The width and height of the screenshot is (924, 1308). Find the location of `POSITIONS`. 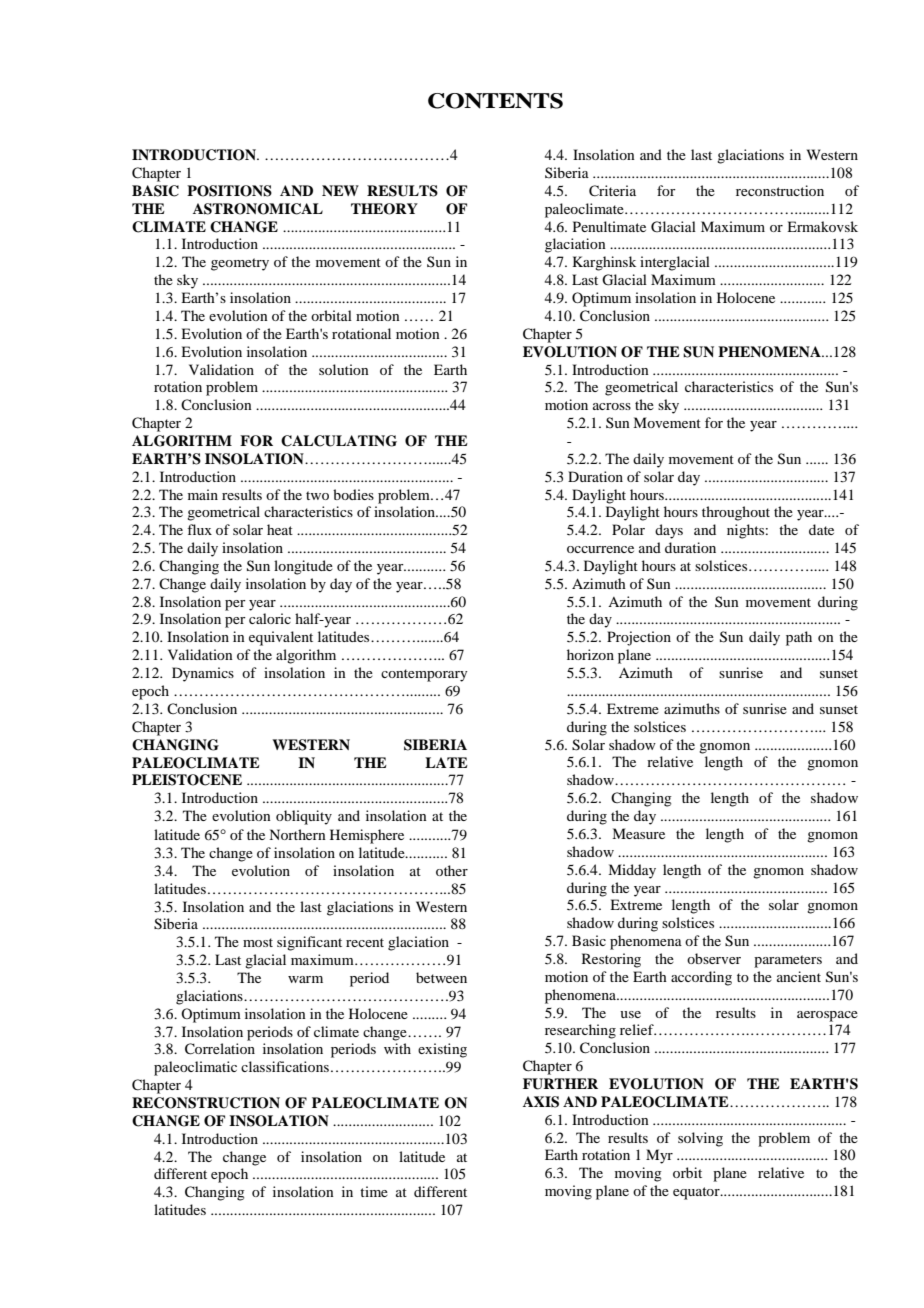

POSITIONS is located at coordinates (229, 191).
